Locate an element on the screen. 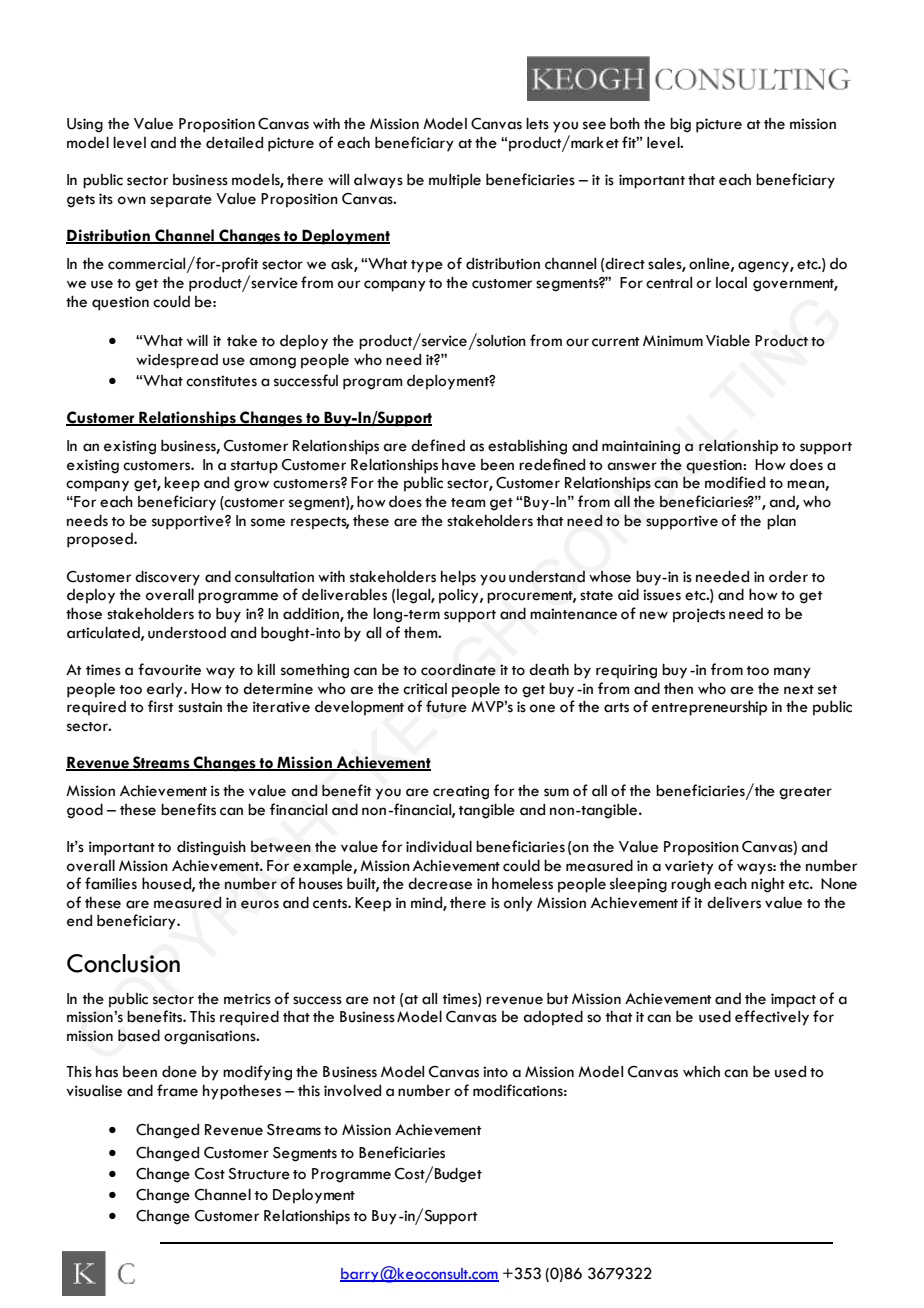 This screenshot has width=924, height=1308. multiple is located at coordinates (455, 181).
